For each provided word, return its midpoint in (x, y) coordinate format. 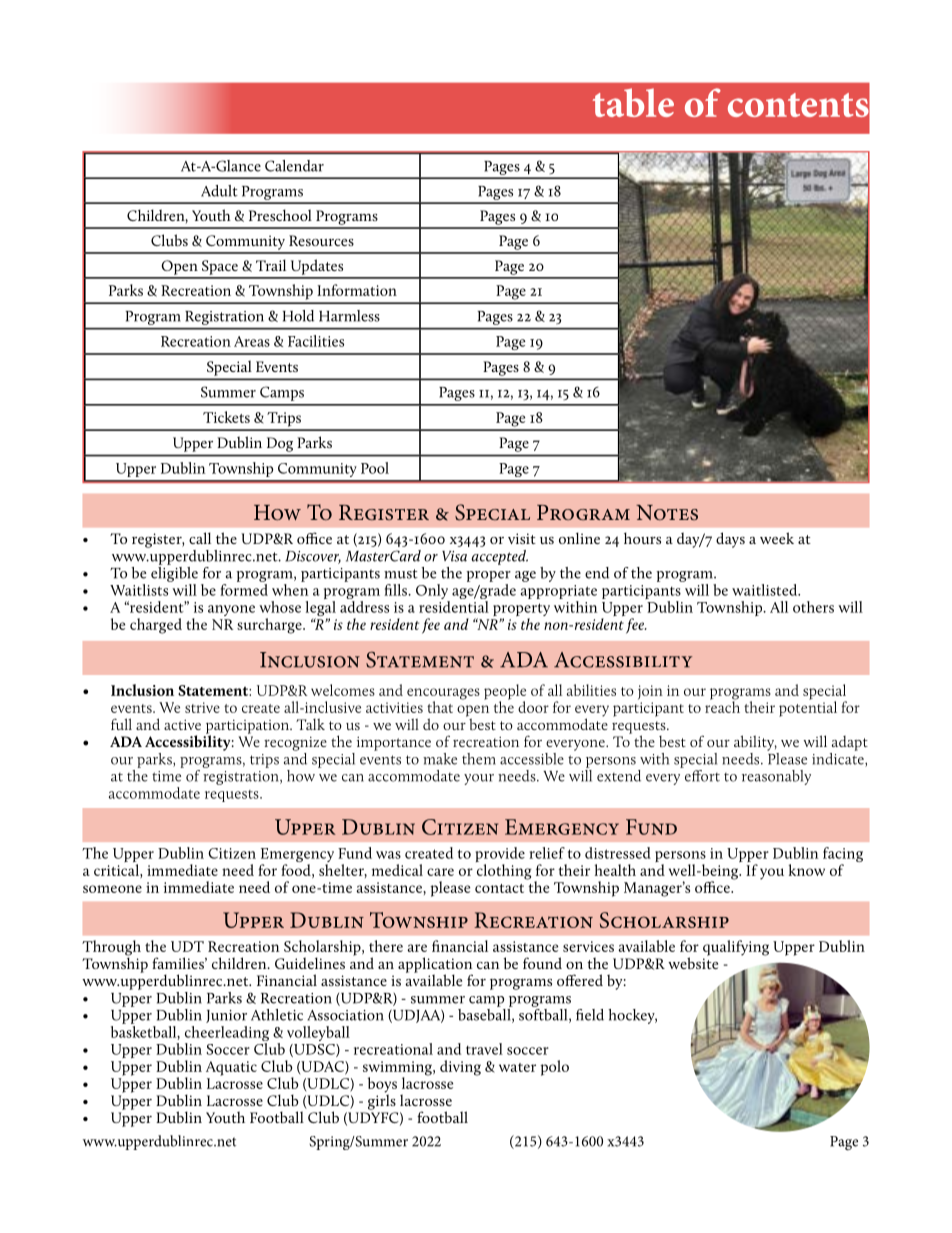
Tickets (226, 417)
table (633, 102)
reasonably (776, 777)
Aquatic (231, 1068)
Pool (375, 468)
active (182, 725)
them (479, 759)
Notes (667, 512)
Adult (219, 191)
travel (484, 1049)
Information (357, 290)
